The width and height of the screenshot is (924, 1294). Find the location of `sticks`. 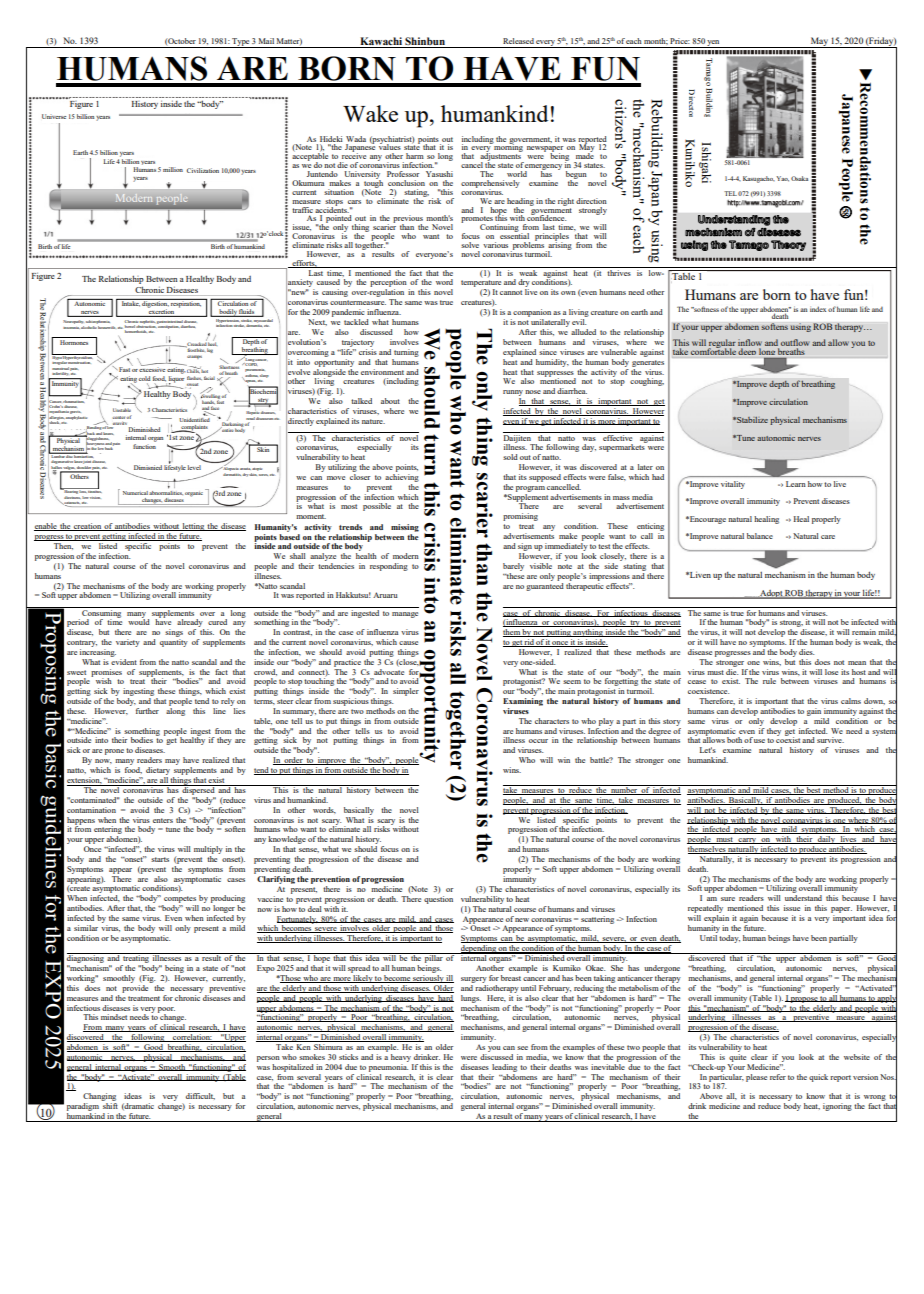

sticks is located at coordinates (348, 1057).
